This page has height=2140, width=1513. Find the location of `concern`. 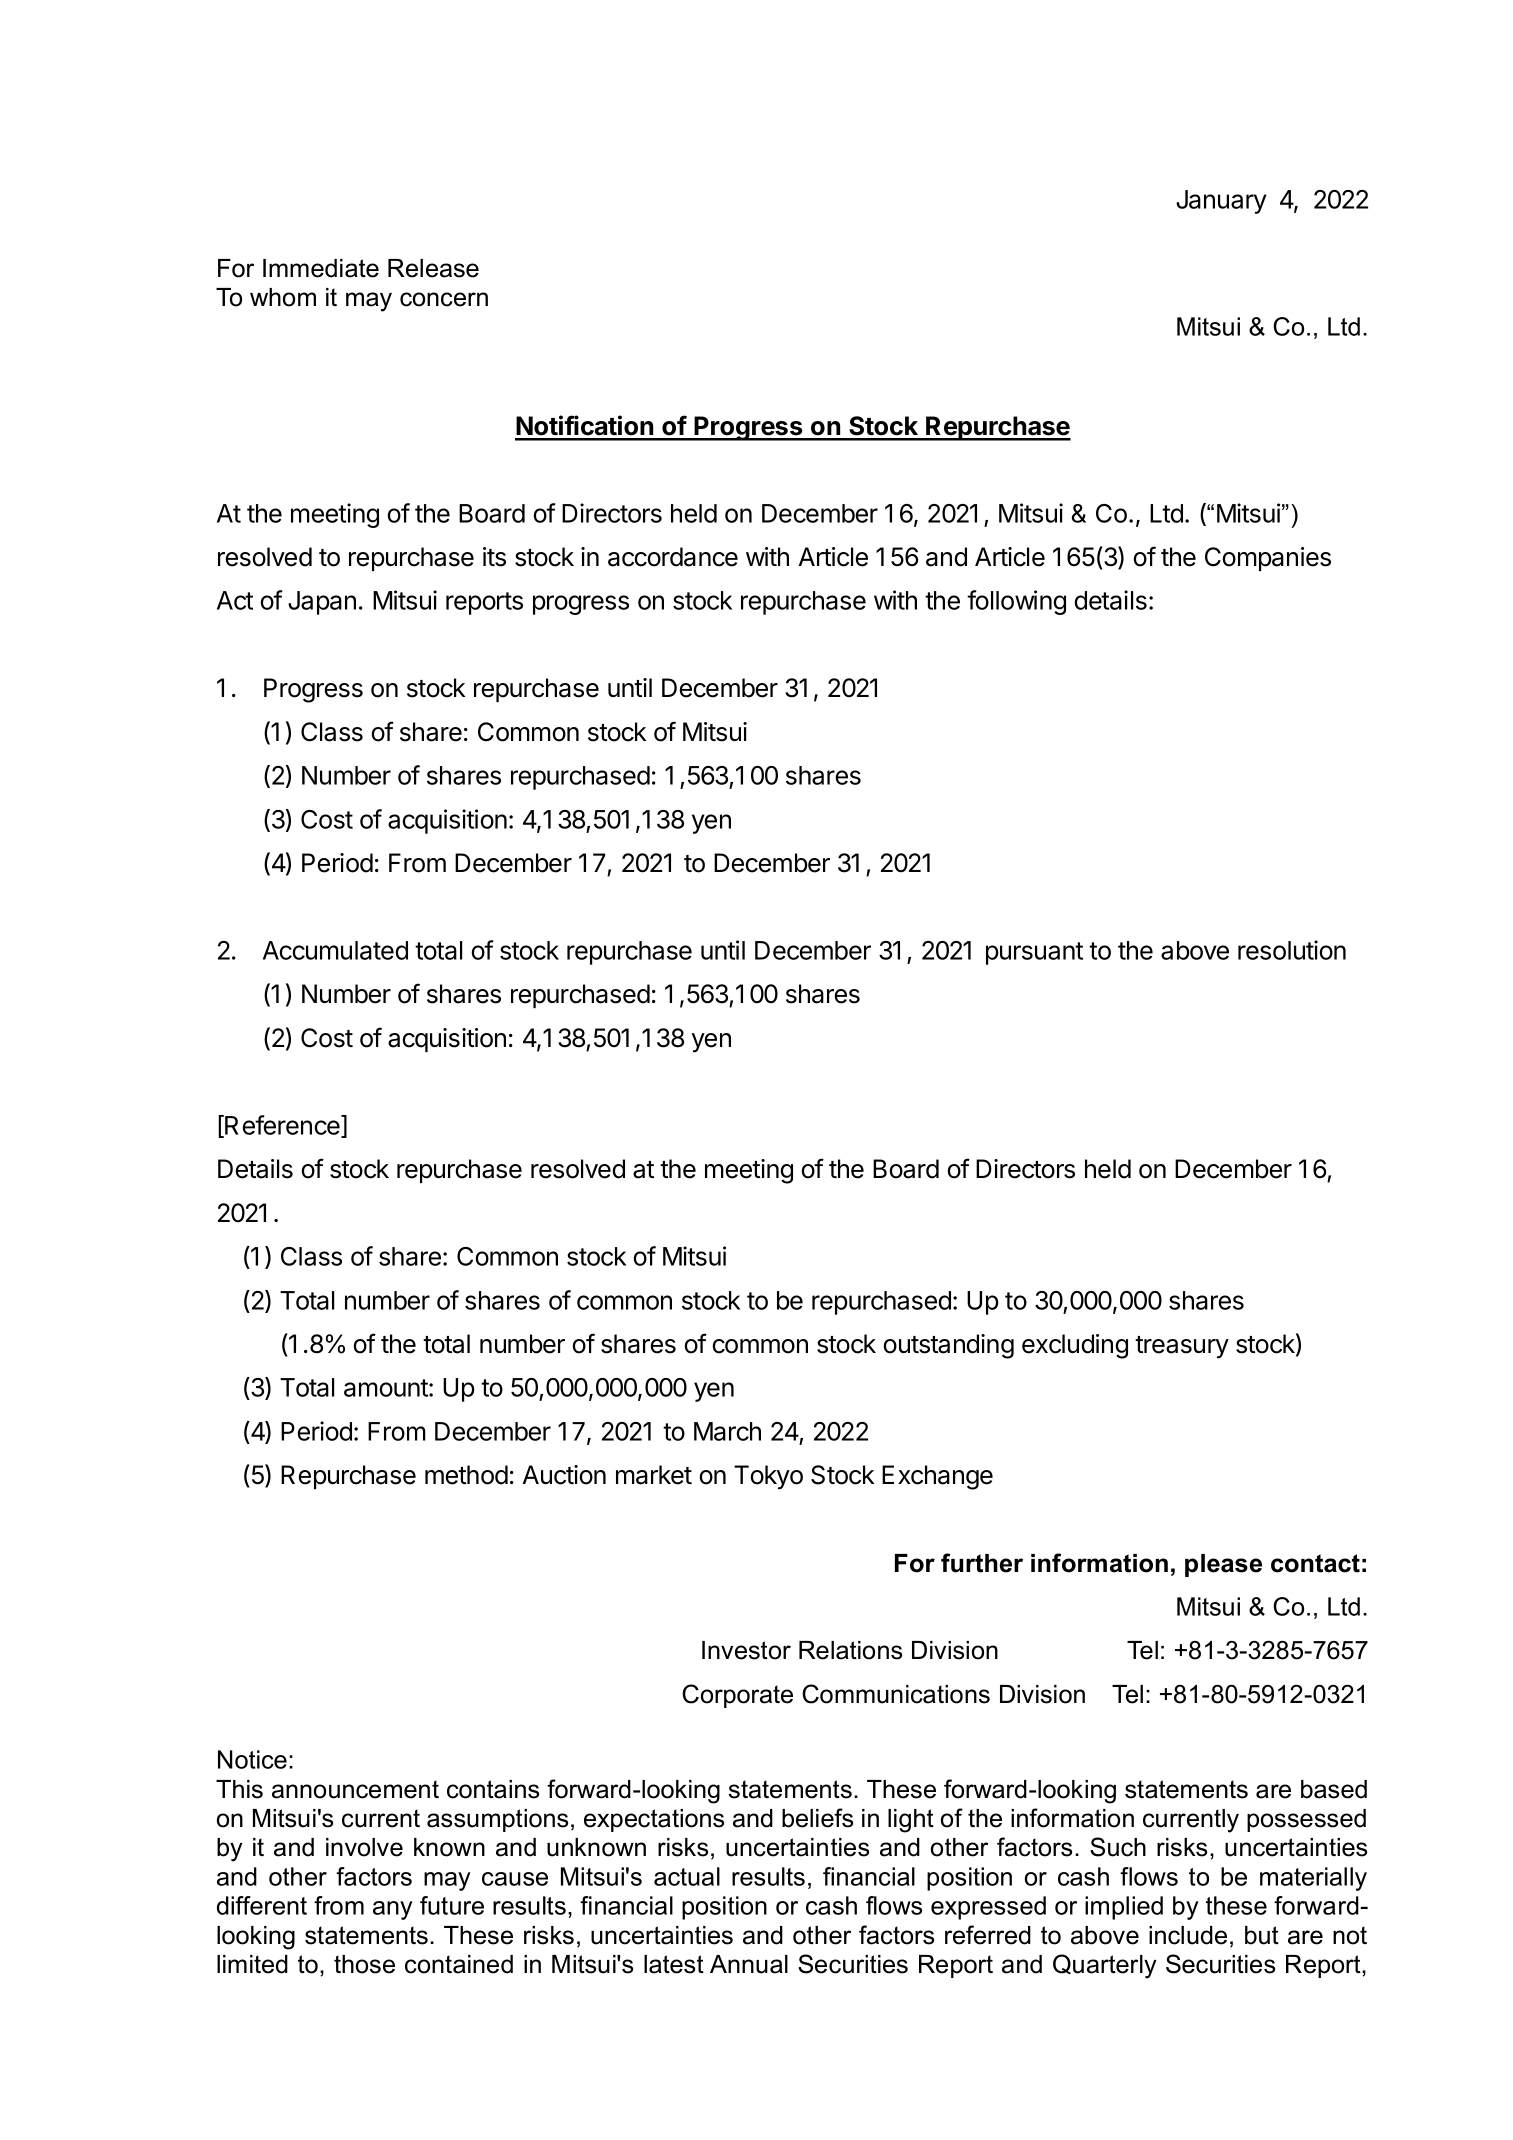

concern is located at coordinates (444, 299).
